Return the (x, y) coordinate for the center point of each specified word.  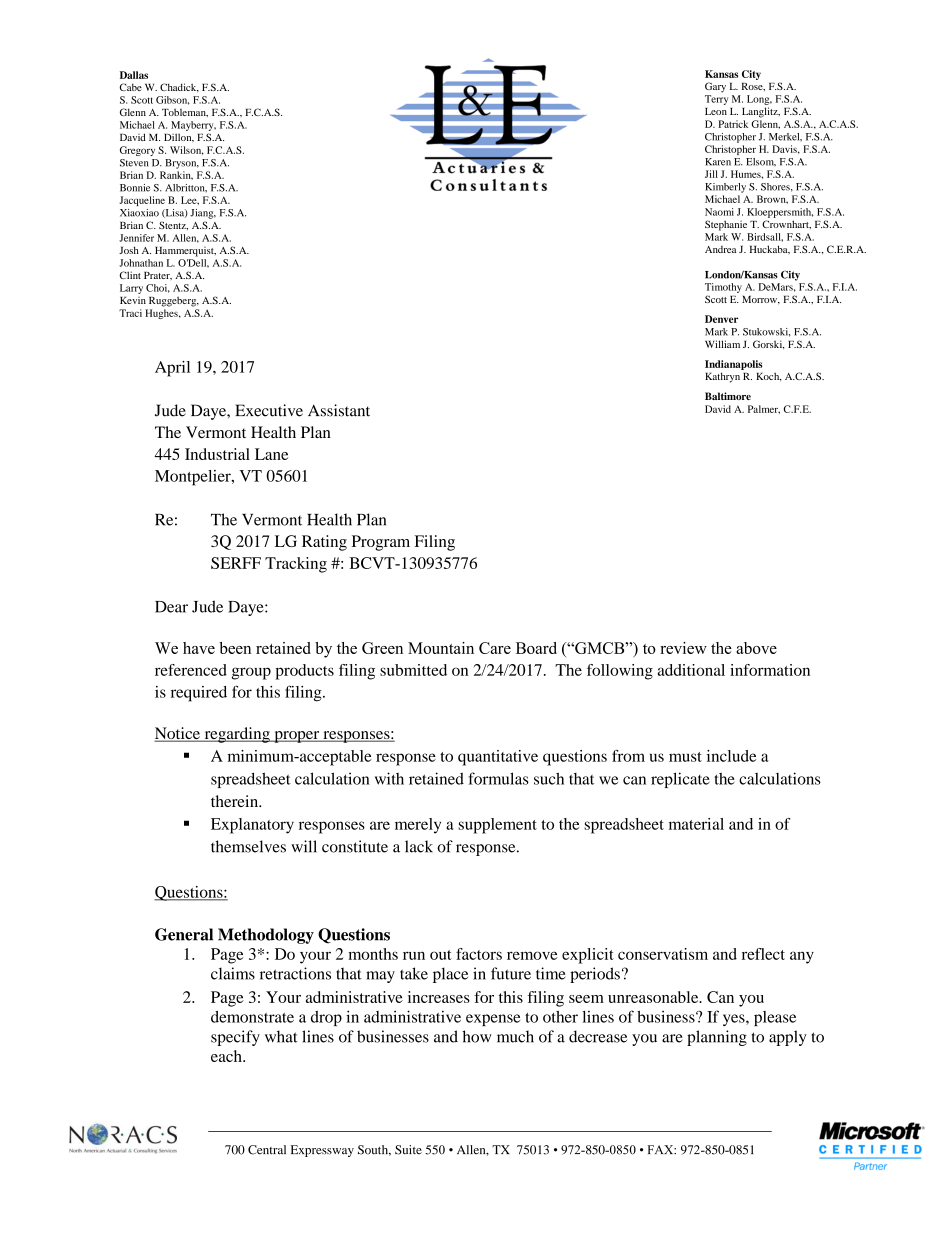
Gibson (173, 100)
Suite (408, 1150)
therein (236, 801)
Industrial (217, 454)
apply (788, 1038)
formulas (498, 778)
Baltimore (728, 396)
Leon (716, 111)
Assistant (339, 410)
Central (267, 1150)
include (731, 756)
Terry (716, 100)
